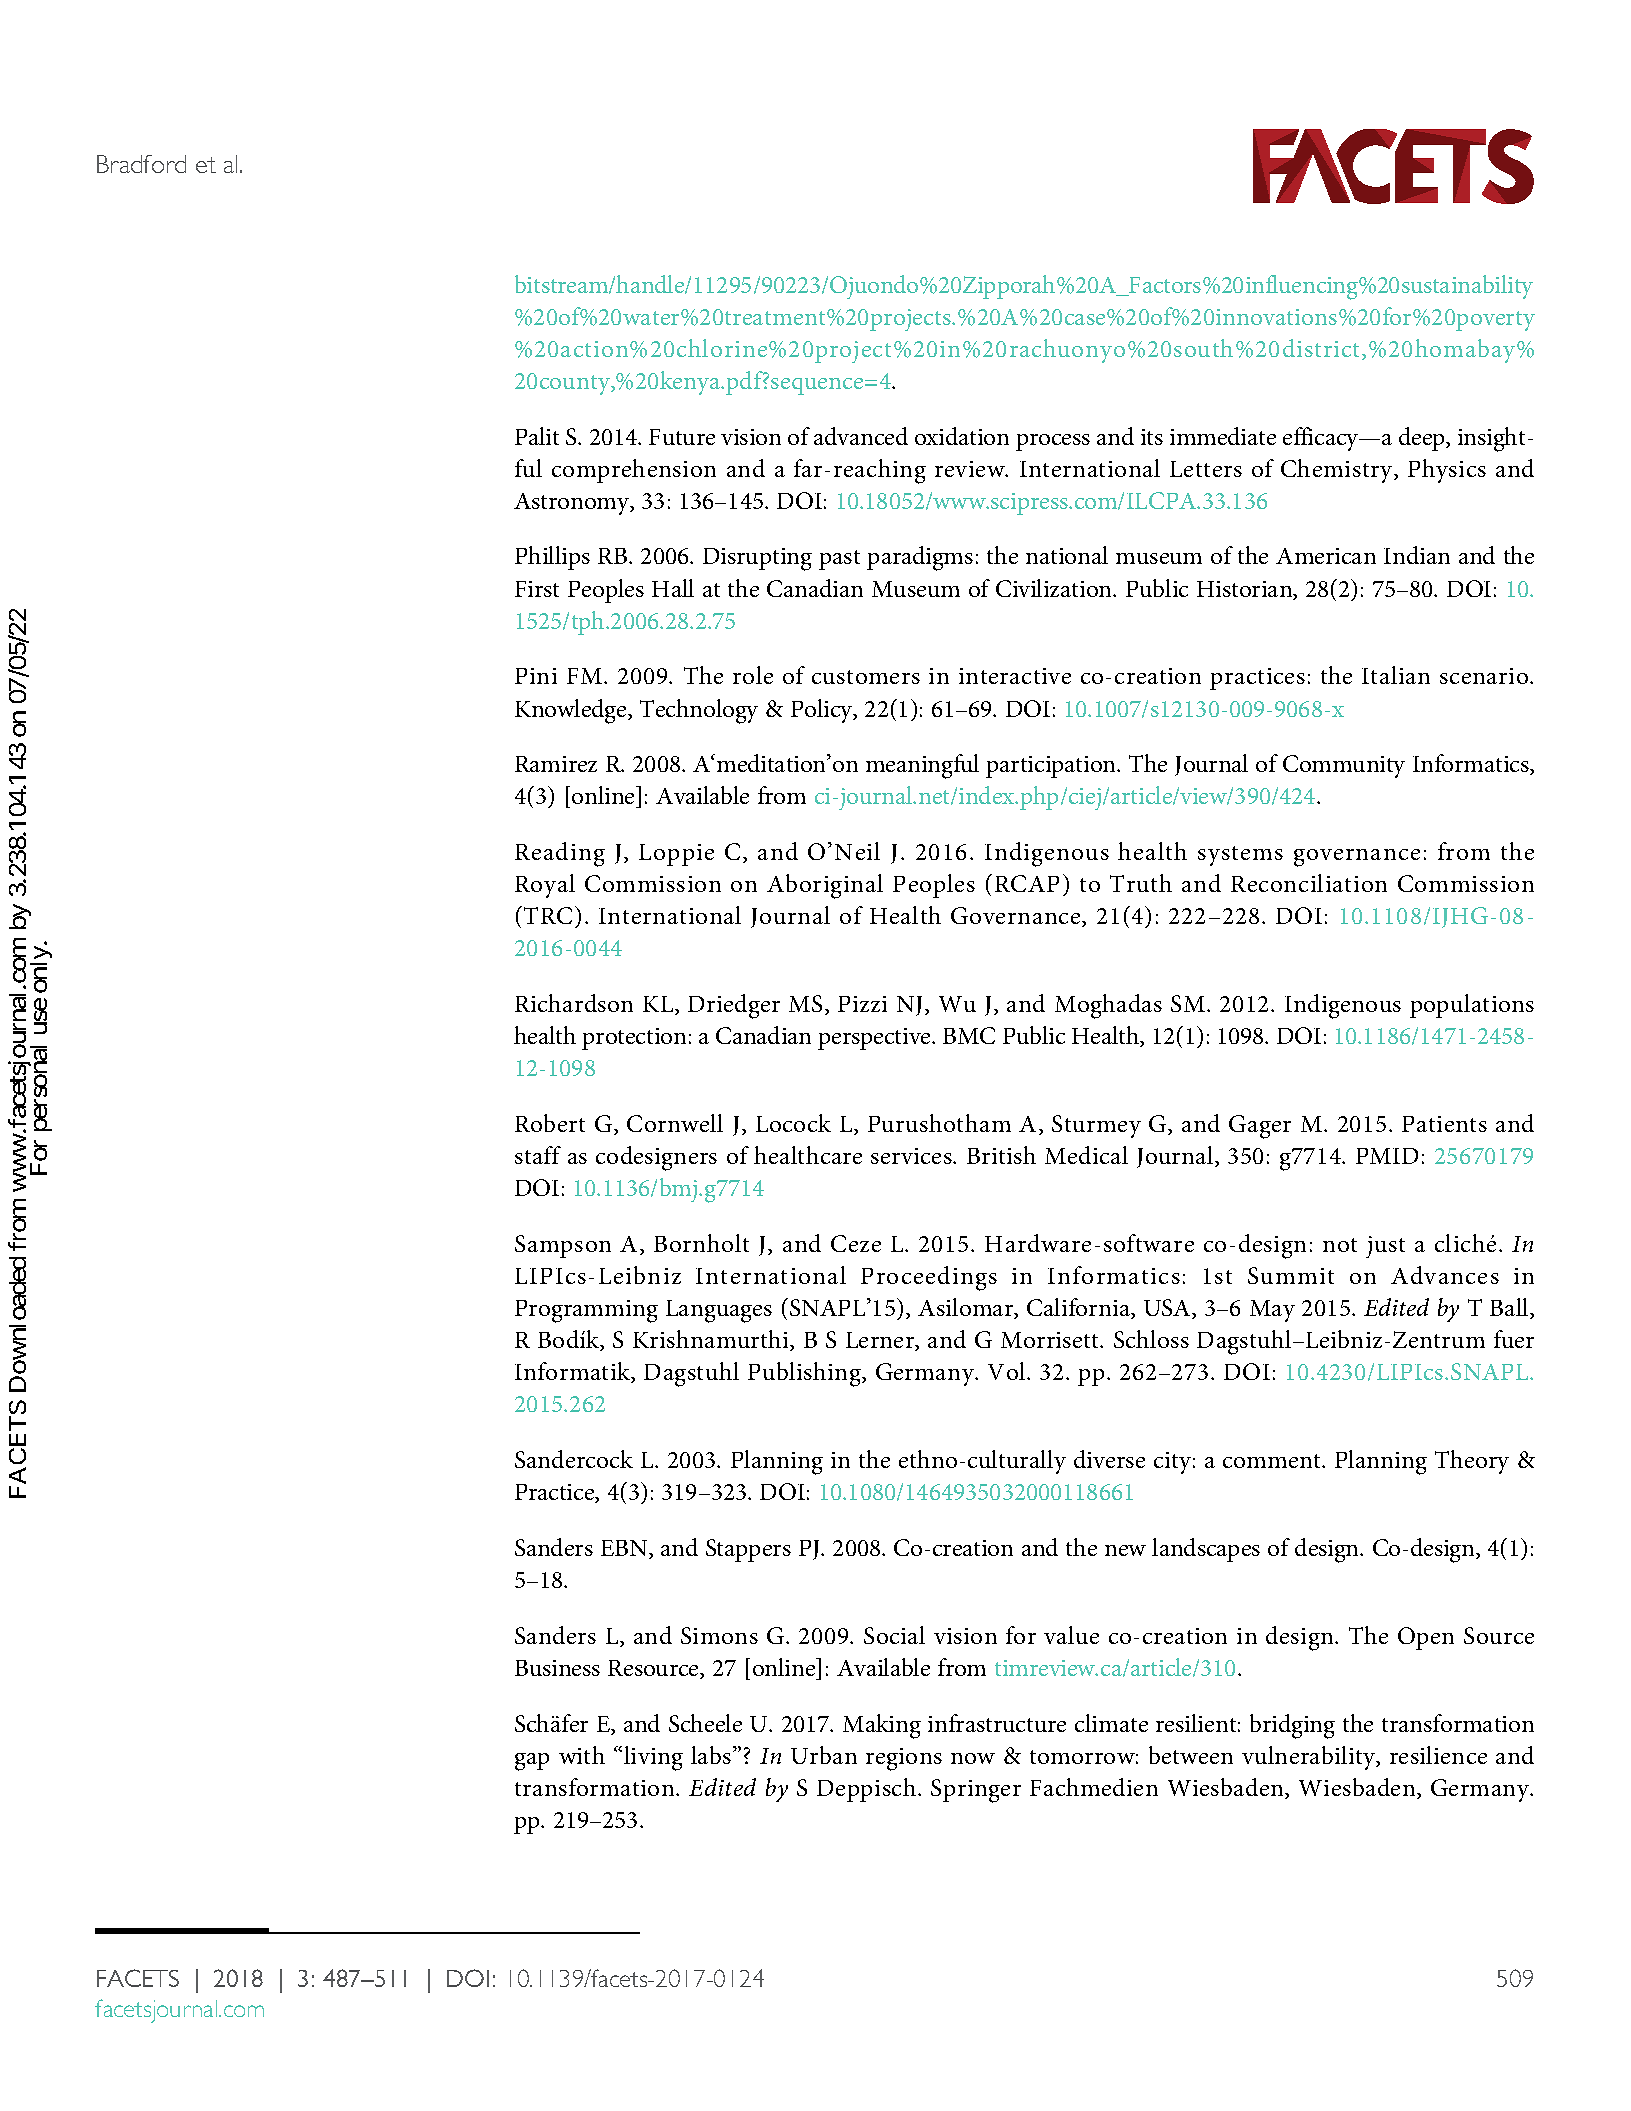  What do you see at coordinates (912, 1156) in the document?
I see `services` at bounding box center [912, 1156].
